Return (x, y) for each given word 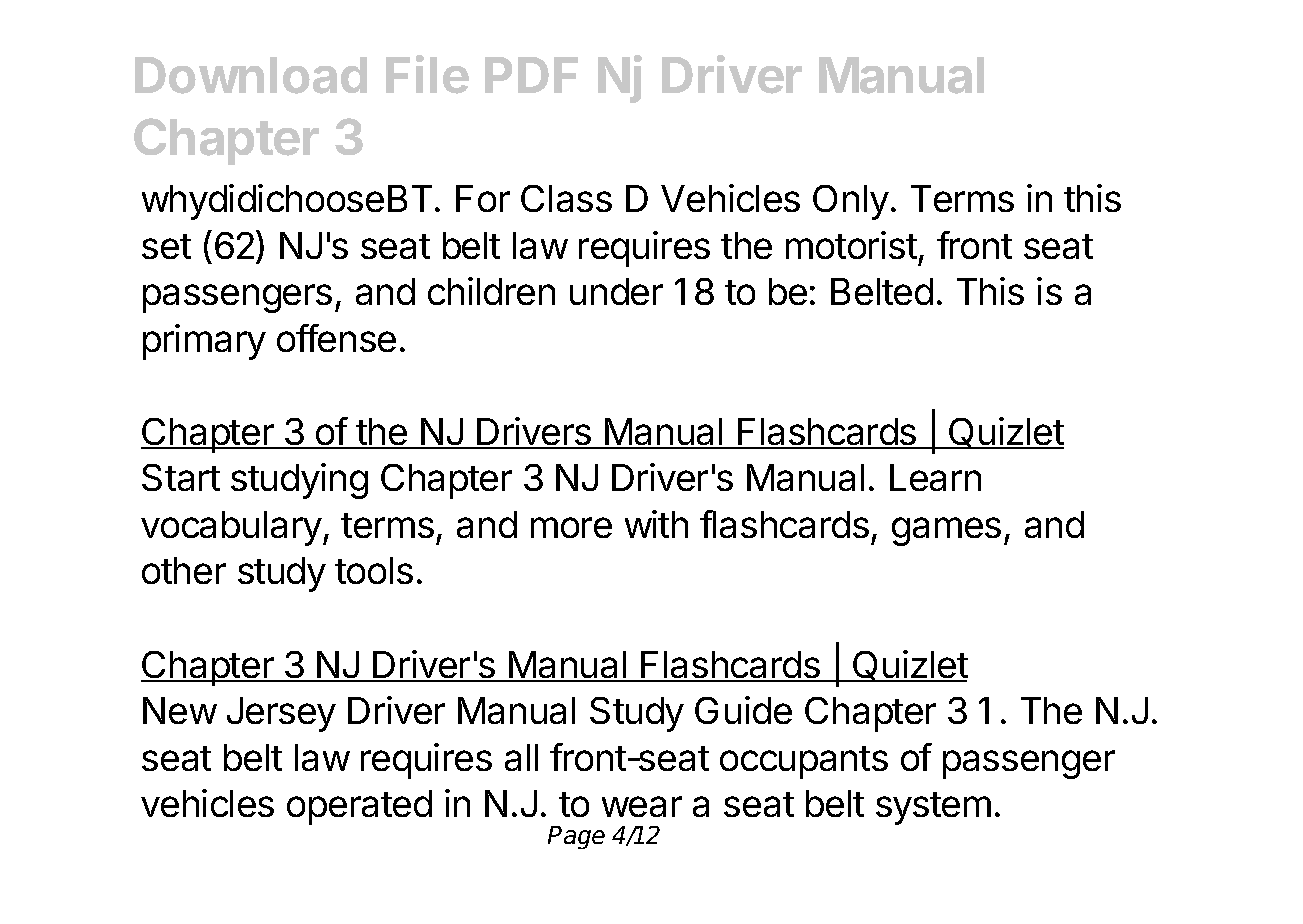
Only (851, 202)
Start (181, 477)
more (571, 527)
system (933, 808)
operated (359, 807)
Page (576, 837)
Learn (935, 477)
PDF (531, 75)
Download (251, 75)
